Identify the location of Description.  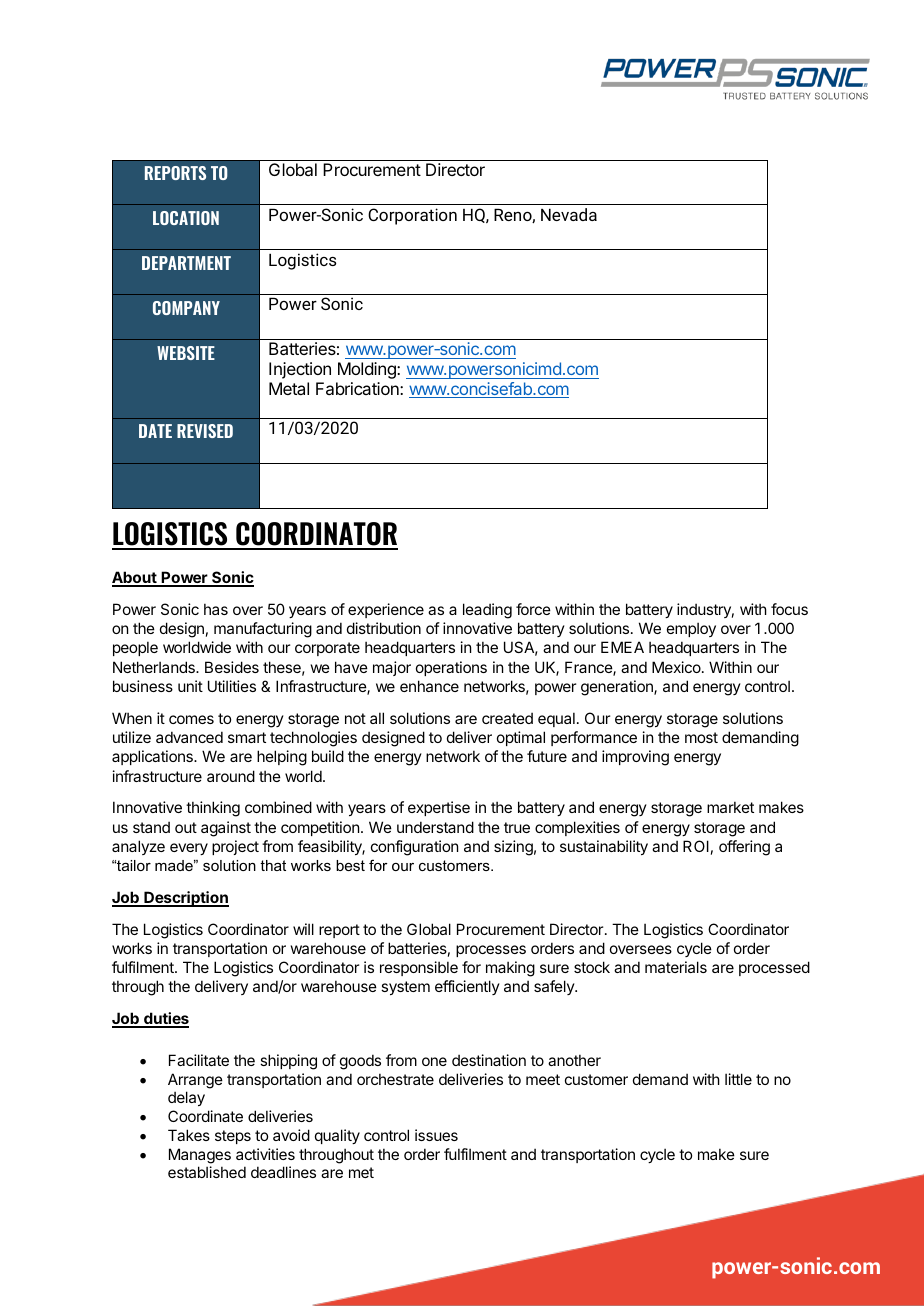
(185, 899).
